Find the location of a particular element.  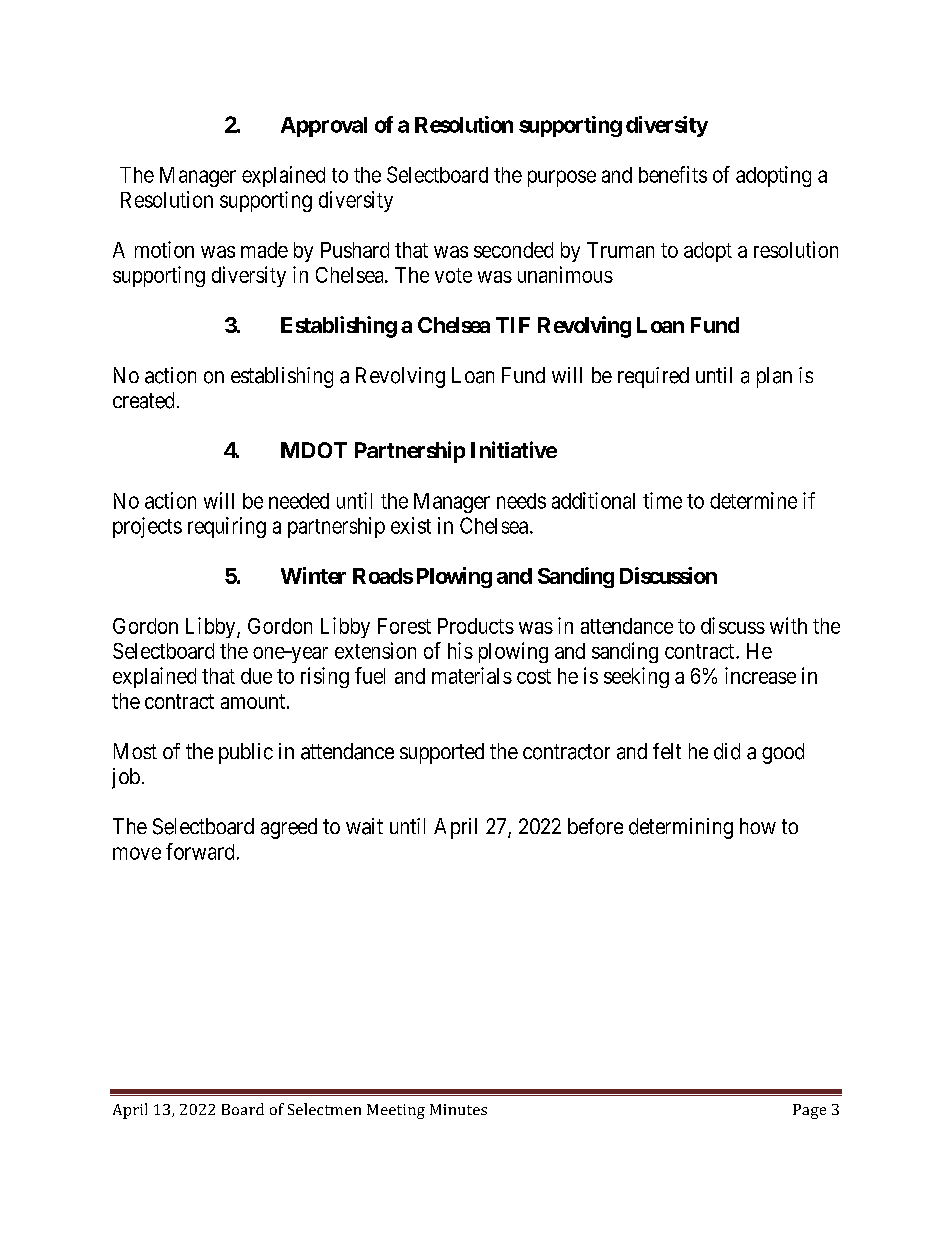

with is located at coordinates (788, 625).
